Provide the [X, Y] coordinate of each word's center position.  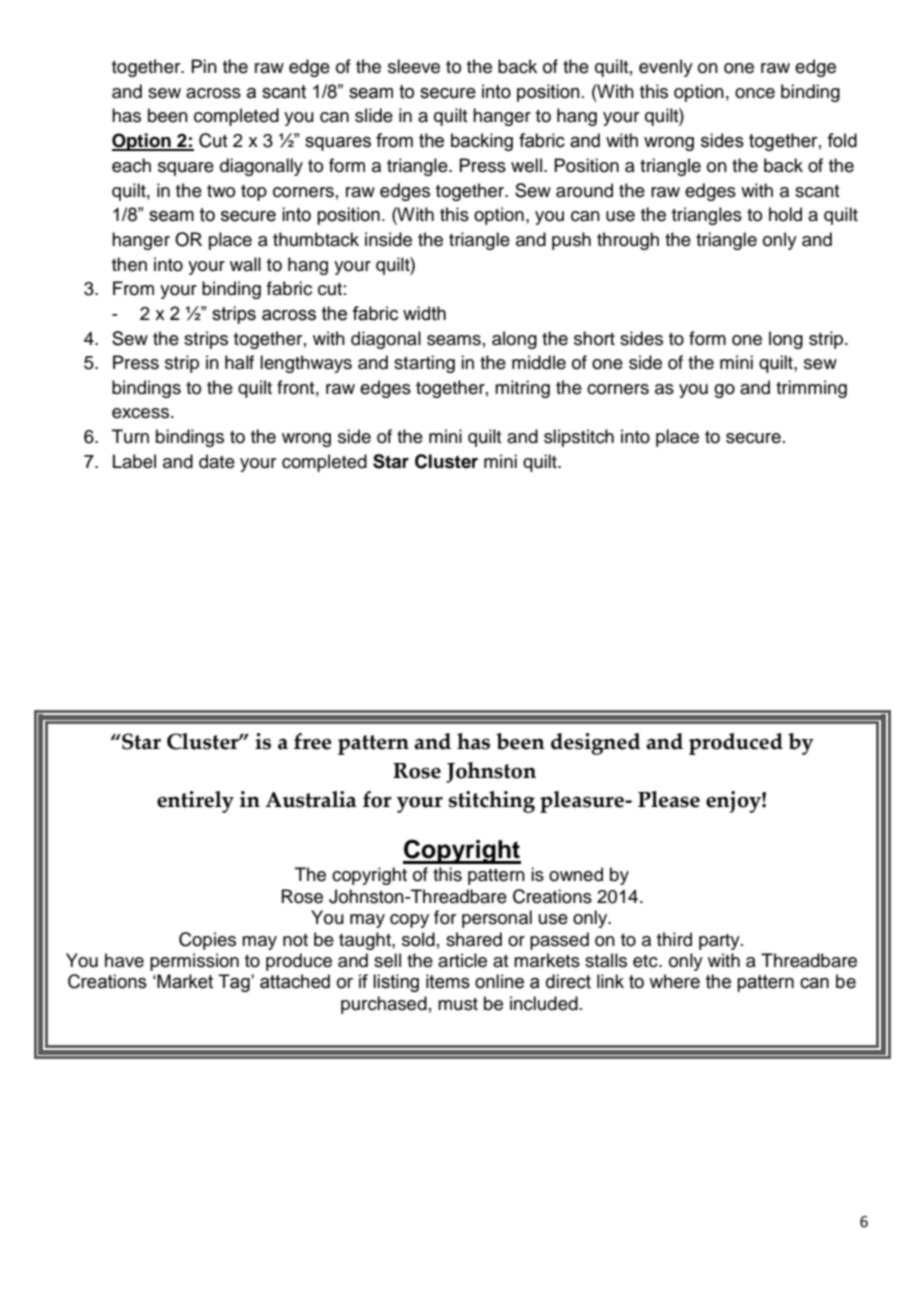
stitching [492, 802]
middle [539, 362]
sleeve [414, 66]
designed [596, 744]
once [755, 93]
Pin [204, 66]
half [239, 362]
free [313, 741]
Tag [235, 983]
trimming [811, 389]
